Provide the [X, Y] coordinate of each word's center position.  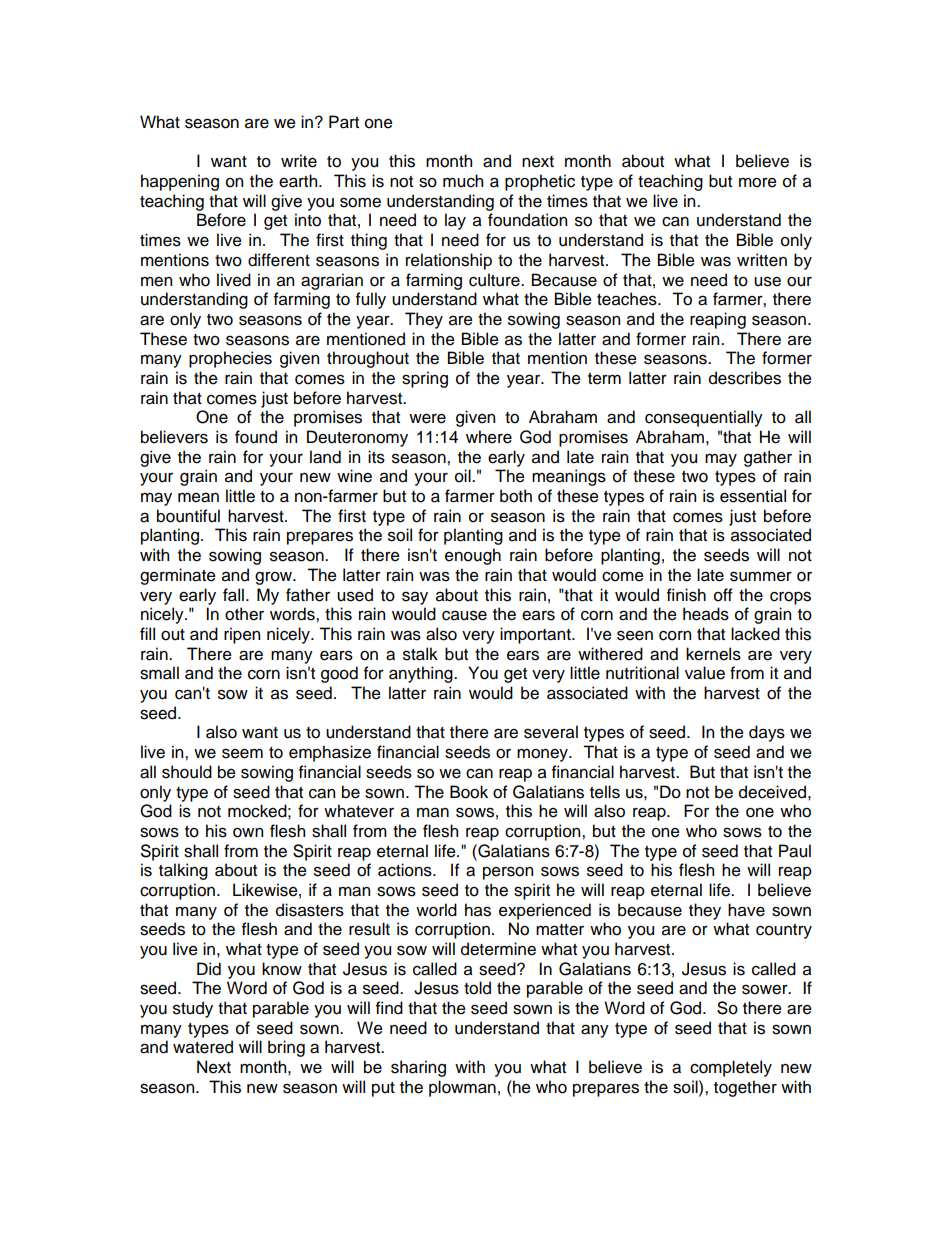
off [723, 595]
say [415, 598]
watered [203, 1047]
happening [180, 182]
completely [731, 1068]
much [463, 181]
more [758, 183]
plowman [462, 1088]
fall [233, 595]
